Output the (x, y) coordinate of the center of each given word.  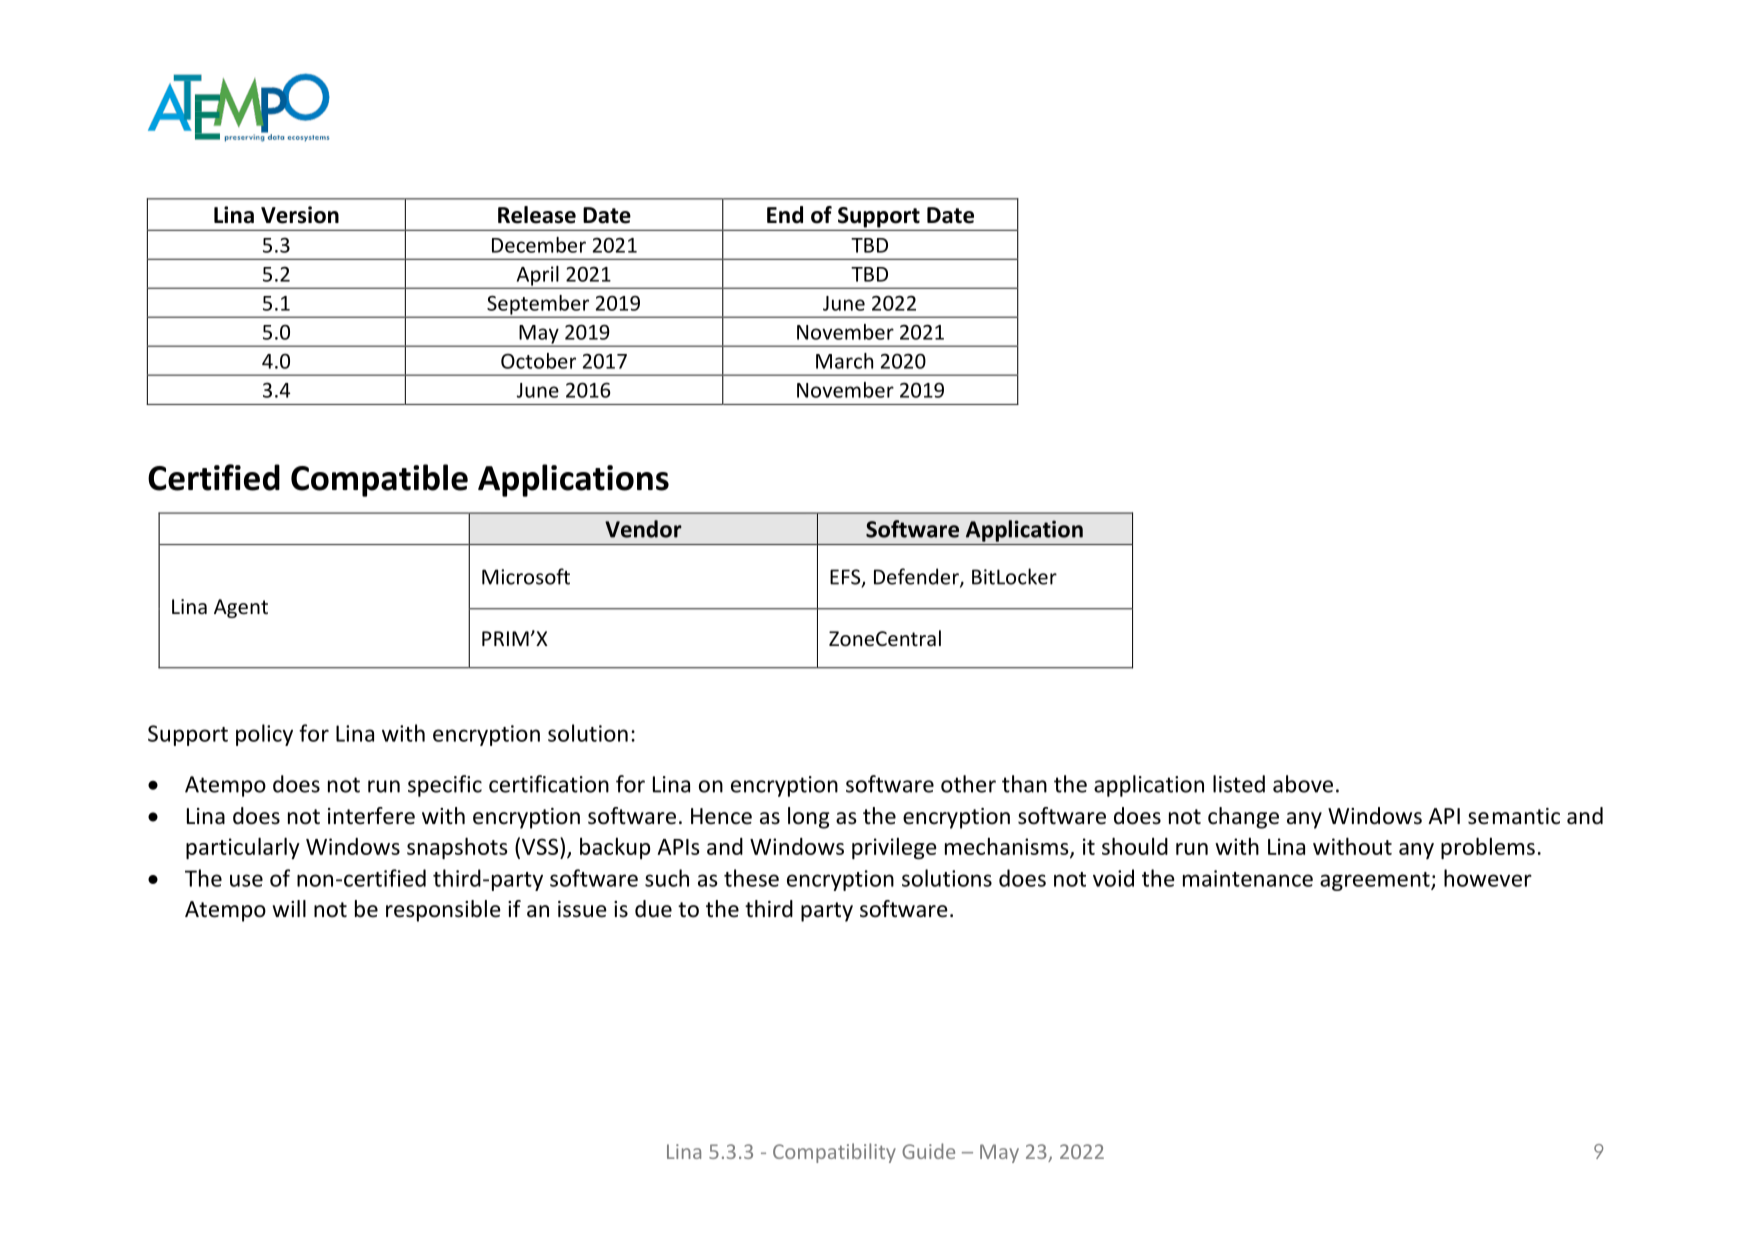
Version (300, 215)
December (539, 245)
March (844, 361)
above (1303, 784)
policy (264, 735)
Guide (928, 1151)
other (968, 784)
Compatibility (834, 1153)
